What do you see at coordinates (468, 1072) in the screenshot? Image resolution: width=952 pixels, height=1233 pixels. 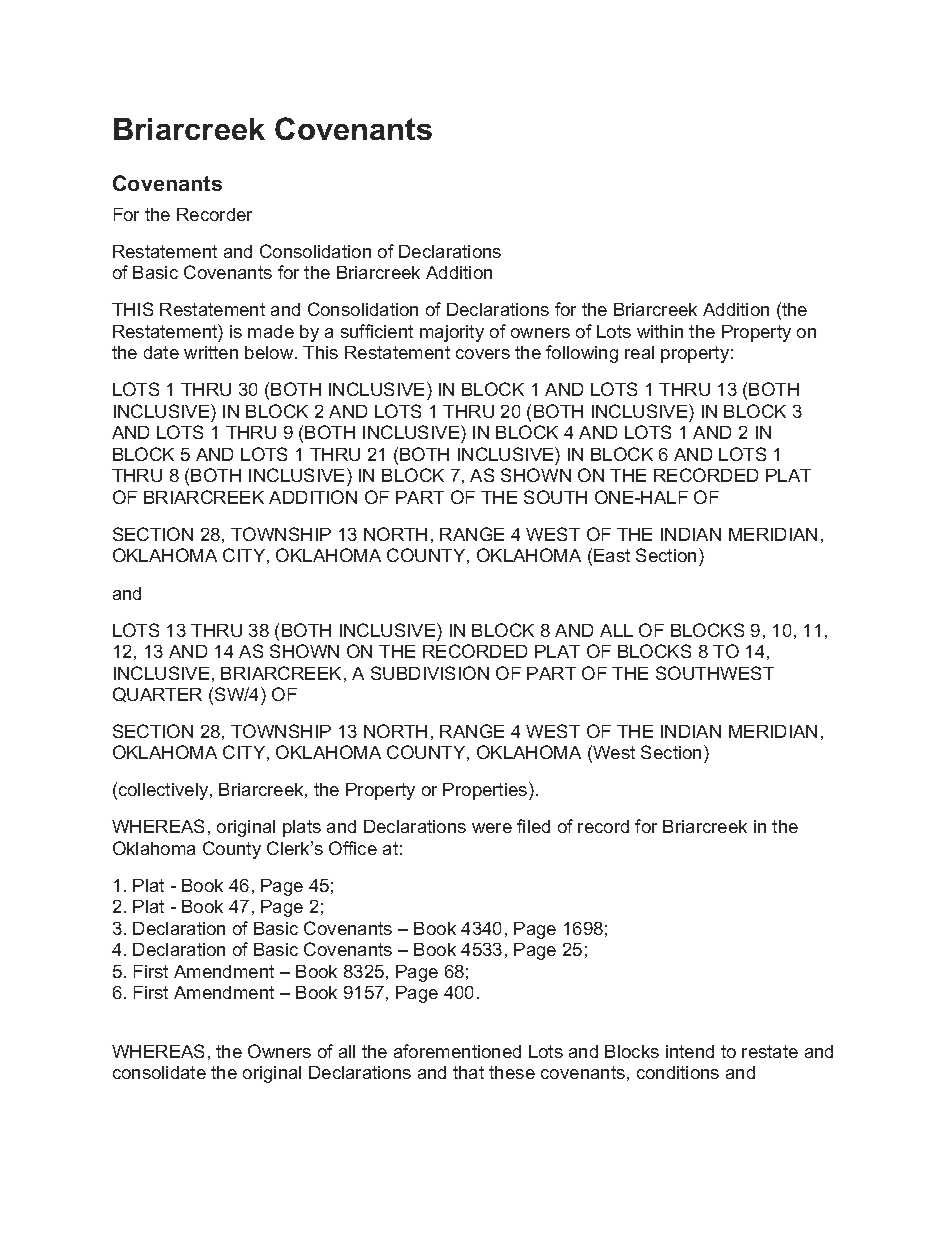 I see `that` at bounding box center [468, 1072].
